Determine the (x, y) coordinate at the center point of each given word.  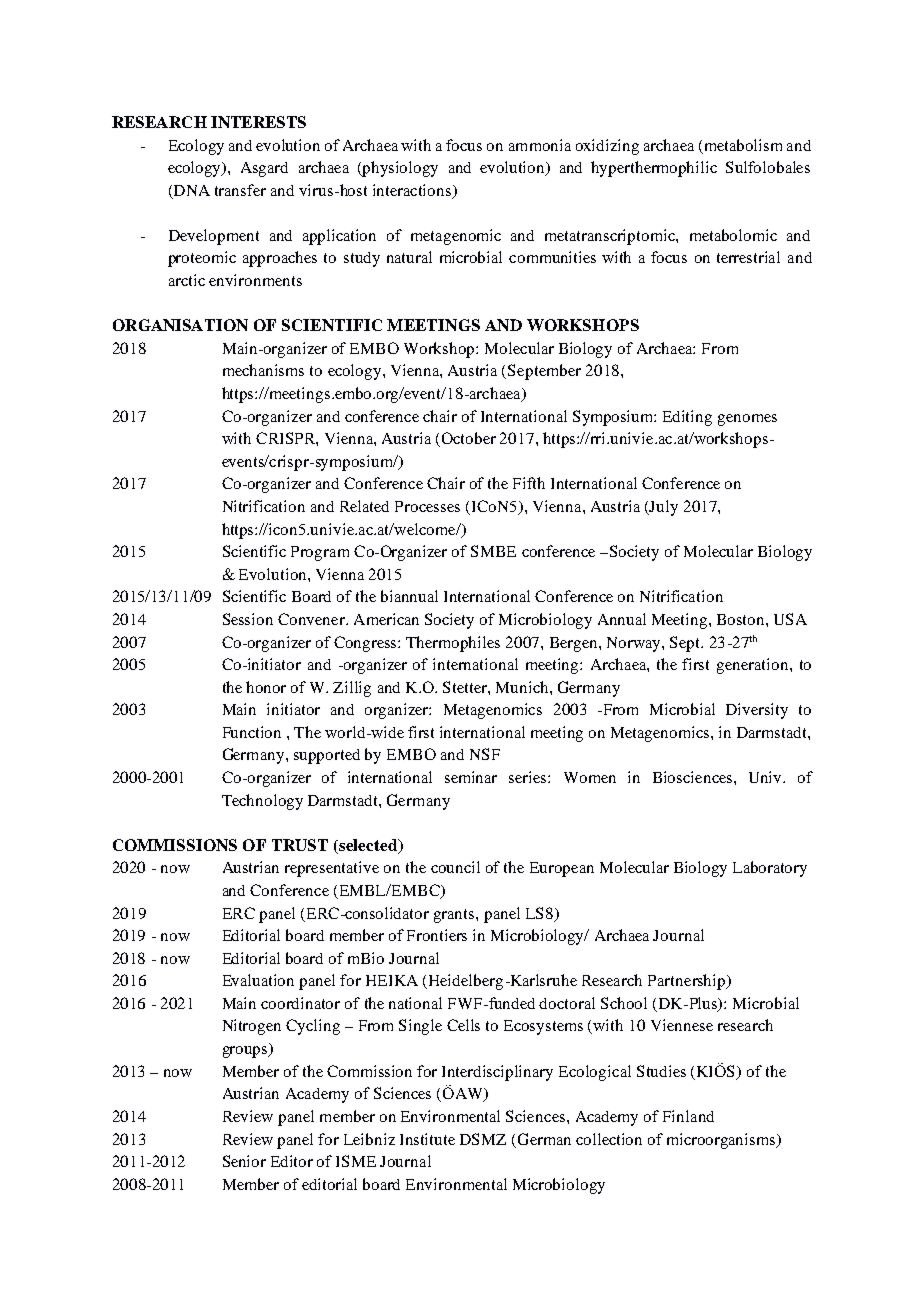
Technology (262, 802)
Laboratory (770, 869)
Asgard (264, 169)
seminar (471, 777)
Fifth (529, 483)
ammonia (540, 145)
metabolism (743, 145)
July (663, 508)
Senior (244, 1161)
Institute (427, 1139)
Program (320, 553)
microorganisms (722, 1141)
